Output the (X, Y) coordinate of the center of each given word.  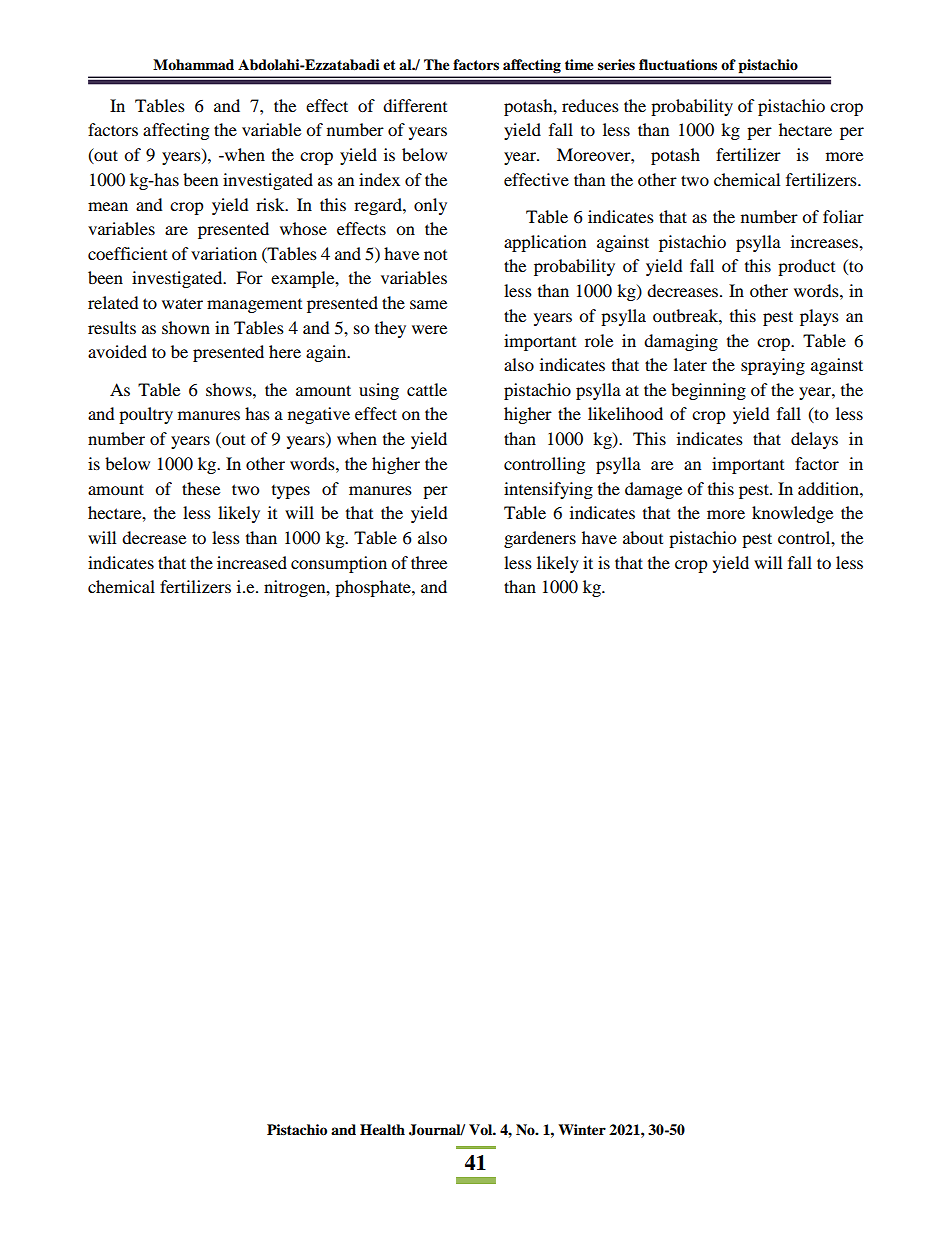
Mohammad (193, 64)
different (415, 105)
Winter (582, 1129)
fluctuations (678, 65)
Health (382, 1129)
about (643, 537)
